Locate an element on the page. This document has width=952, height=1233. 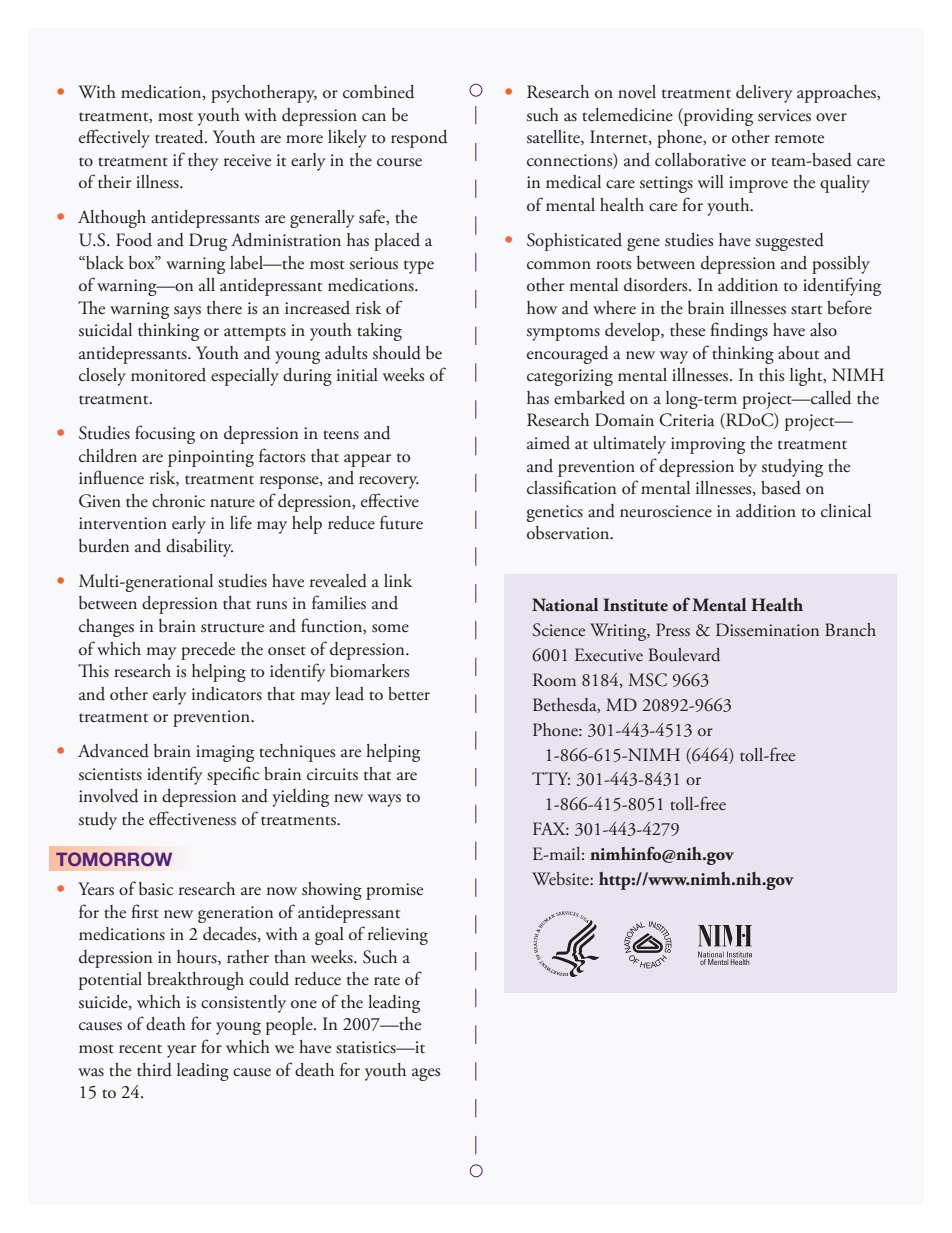
ages is located at coordinates (426, 1074).
